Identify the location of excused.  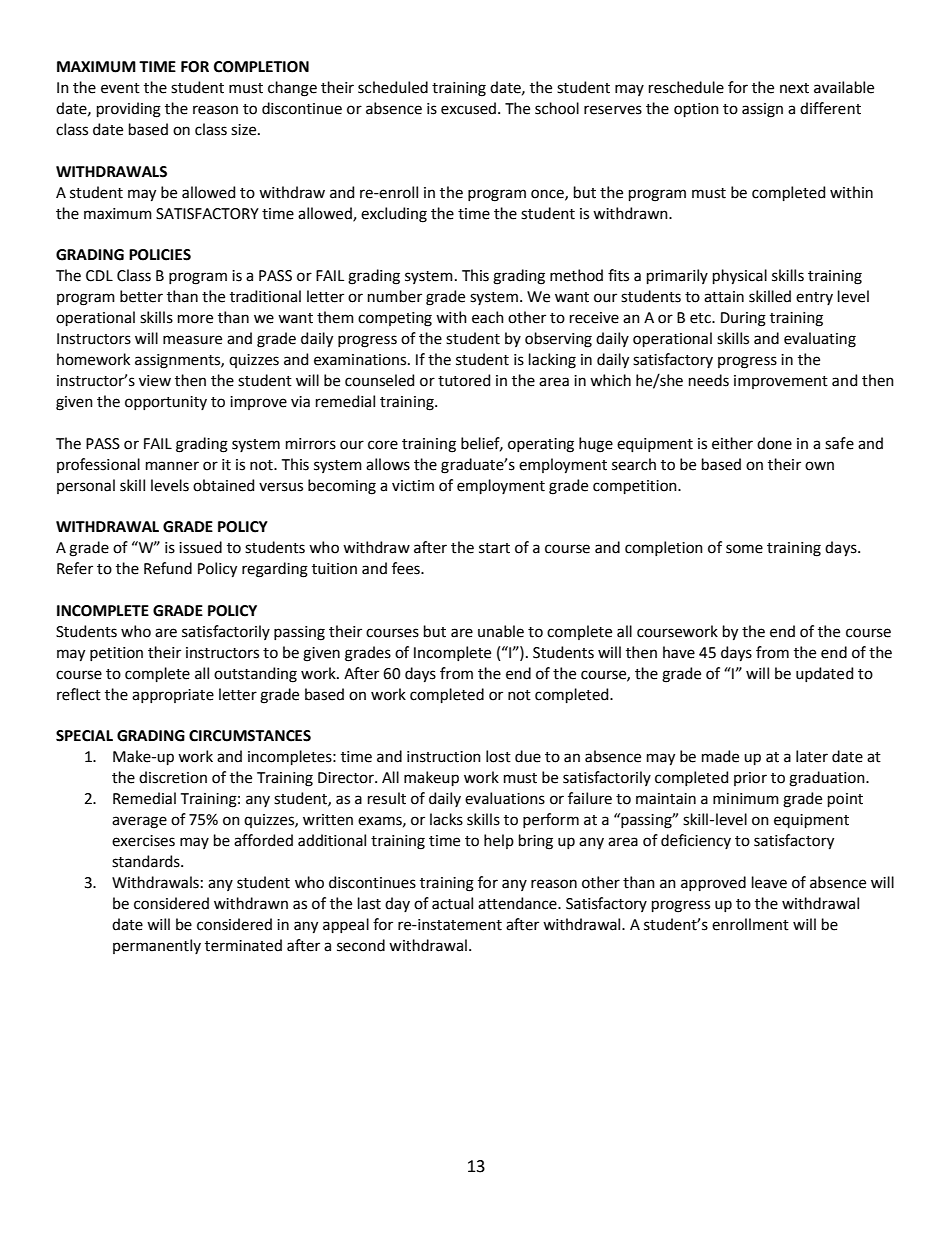
(468, 108).
